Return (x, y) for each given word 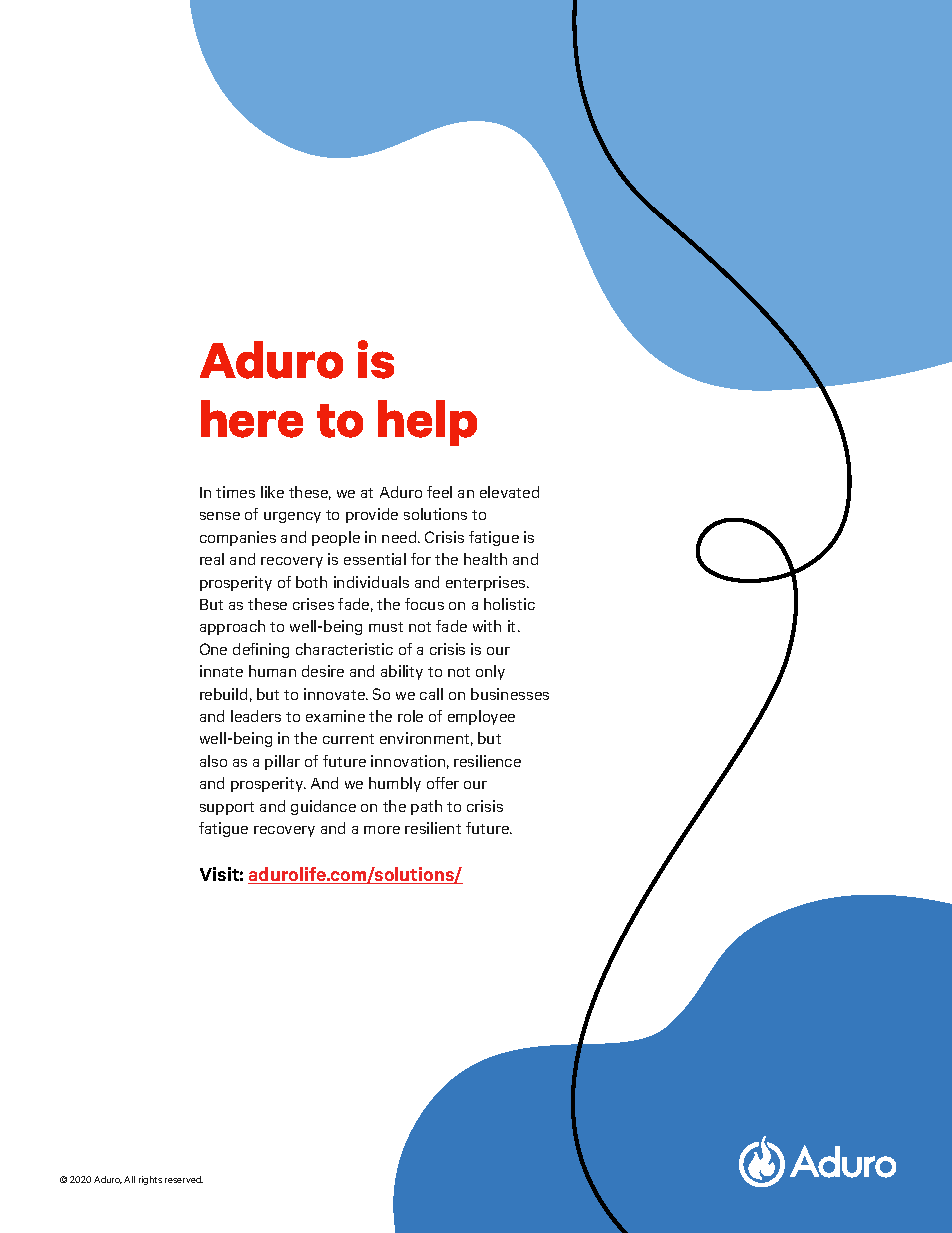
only (490, 672)
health (485, 559)
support (227, 808)
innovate (335, 694)
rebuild (223, 694)
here (252, 419)
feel (439, 492)
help (427, 423)
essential (375, 559)
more (382, 830)
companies (238, 538)
